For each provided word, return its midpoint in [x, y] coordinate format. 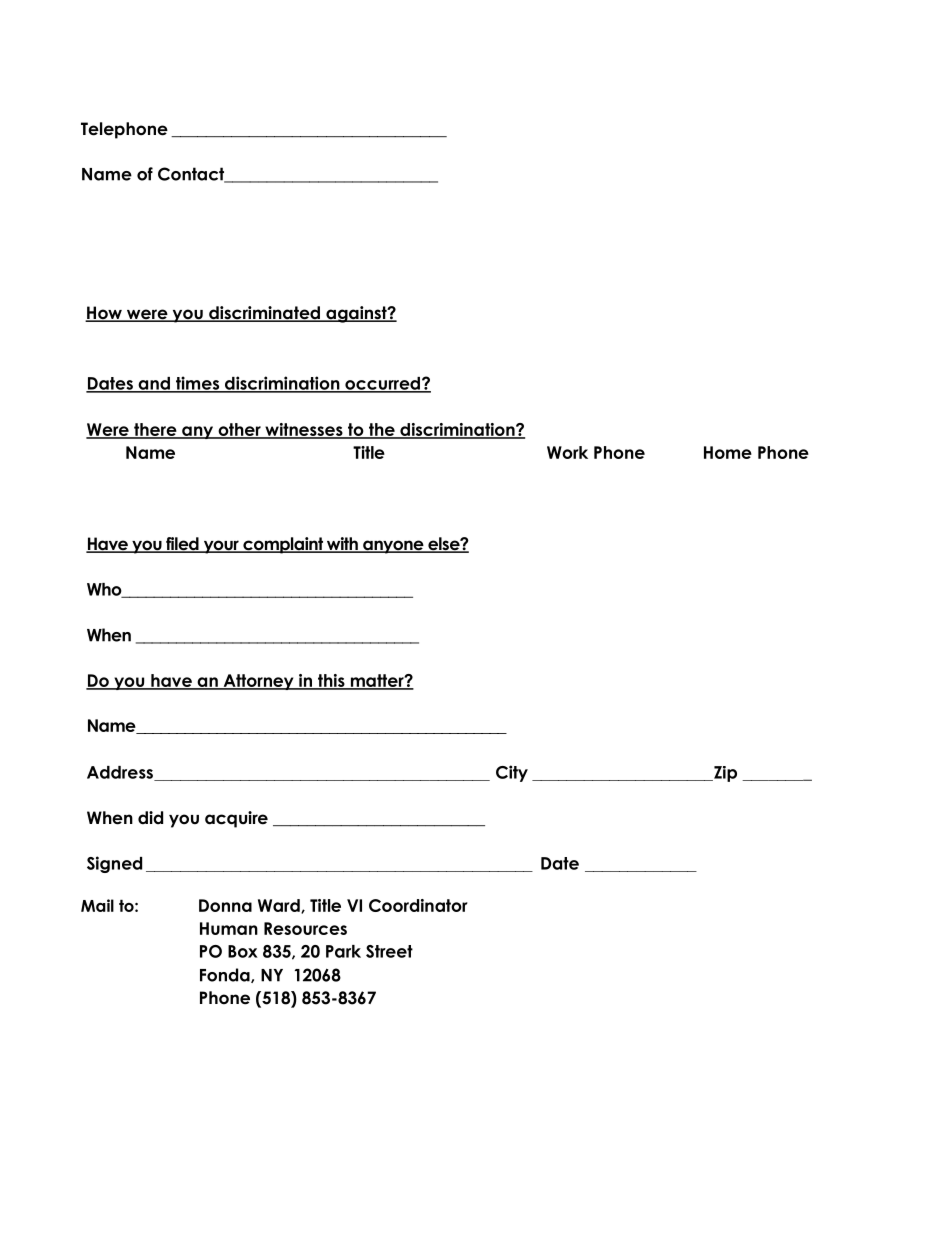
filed [182, 545]
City [512, 773]
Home [728, 452]
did [150, 818]
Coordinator [418, 905]
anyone [393, 547]
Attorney [258, 682]
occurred [382, 384]
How [104, 314]
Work [567, 452]
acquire [236, 819]
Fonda [226, 975]
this [331, 681]
